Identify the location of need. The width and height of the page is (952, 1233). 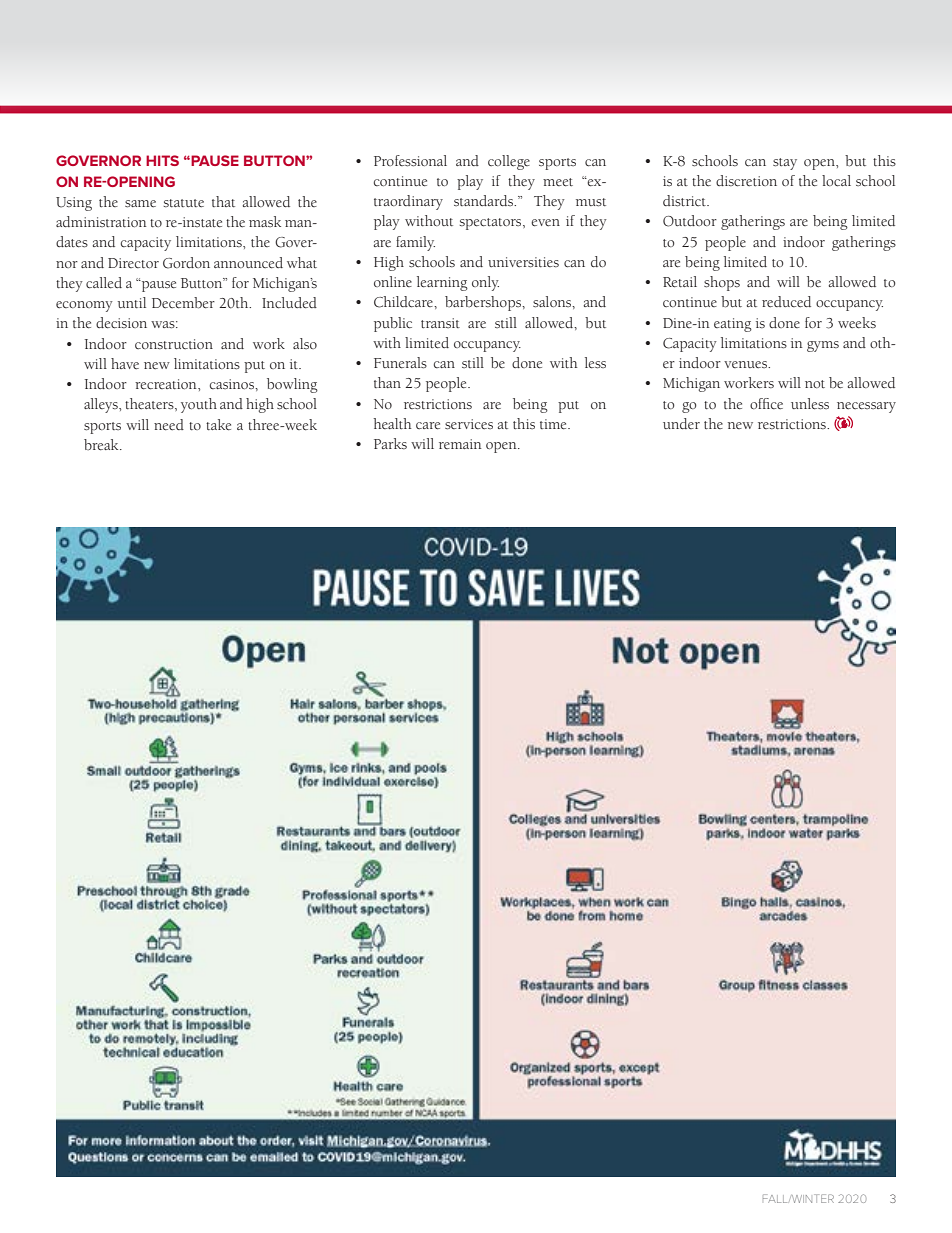
(169, 425).
